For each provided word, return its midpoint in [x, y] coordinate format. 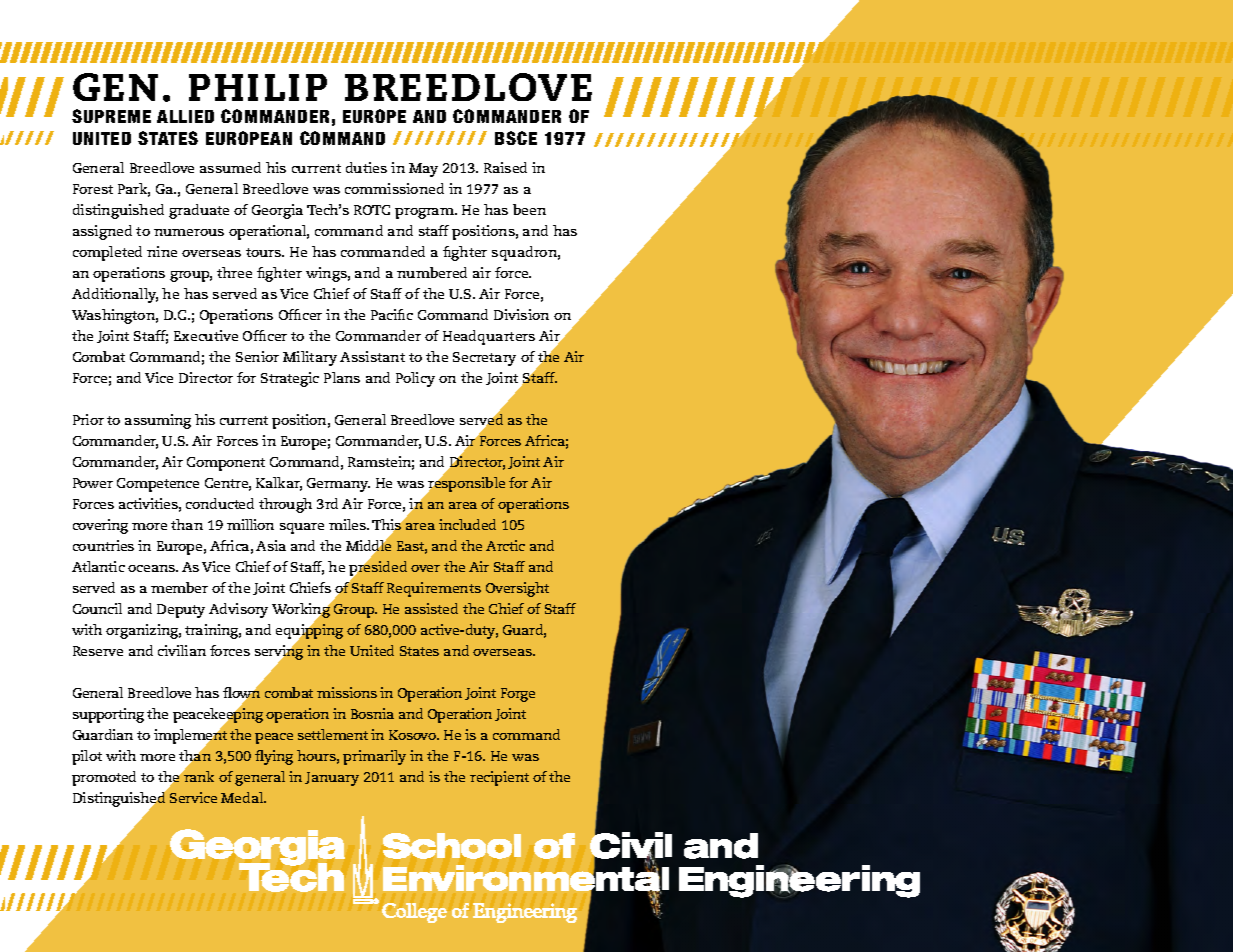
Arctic [505, 545]
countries [103, 545]
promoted [104, 778]
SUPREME [111, 116]
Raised [505, 167]
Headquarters [489, 337]
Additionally [115, 295]
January [332, 779]
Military [310, 358]
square [302, 528]
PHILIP [258, 87]
